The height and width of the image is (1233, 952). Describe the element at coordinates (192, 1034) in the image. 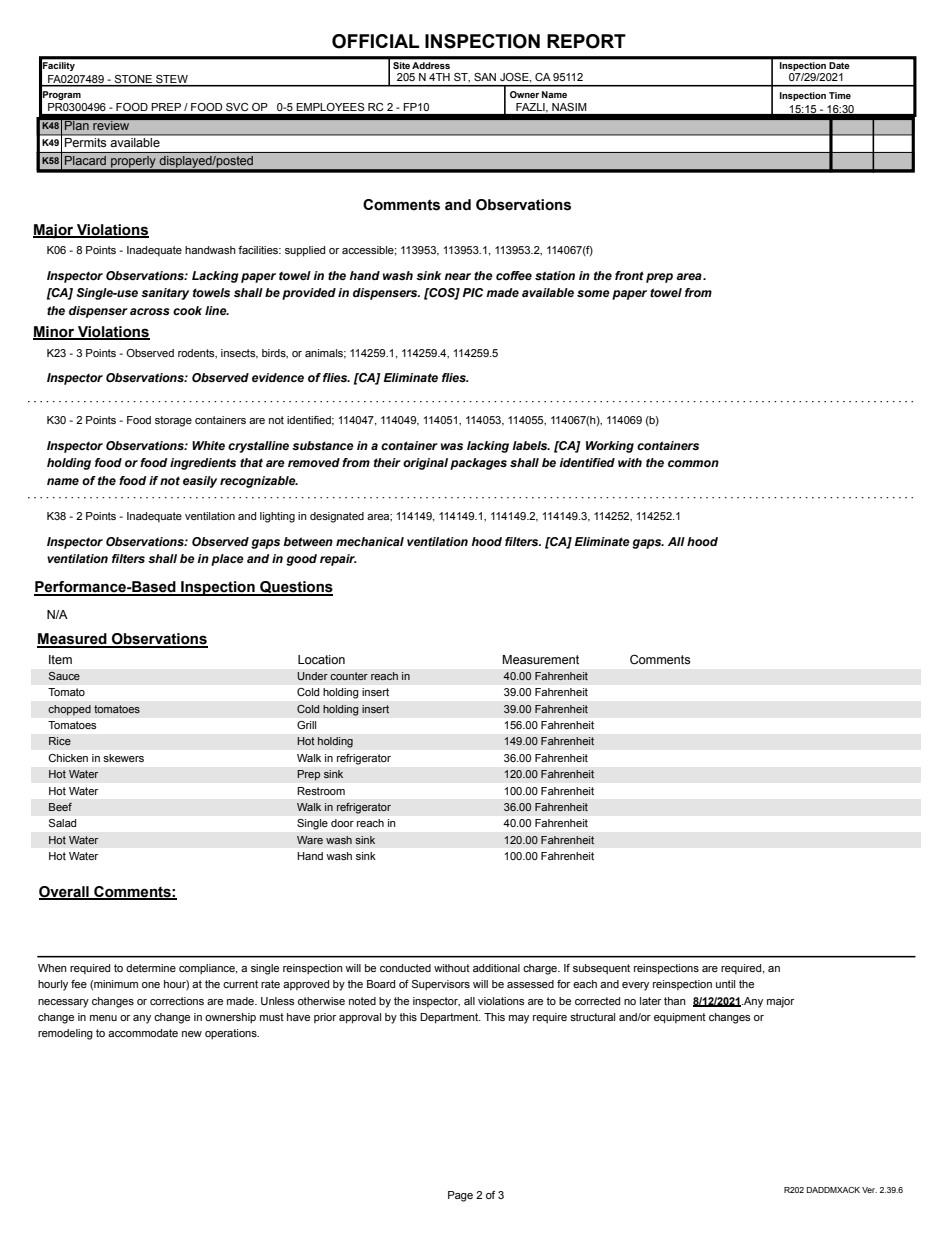

I see `new` at that location.
